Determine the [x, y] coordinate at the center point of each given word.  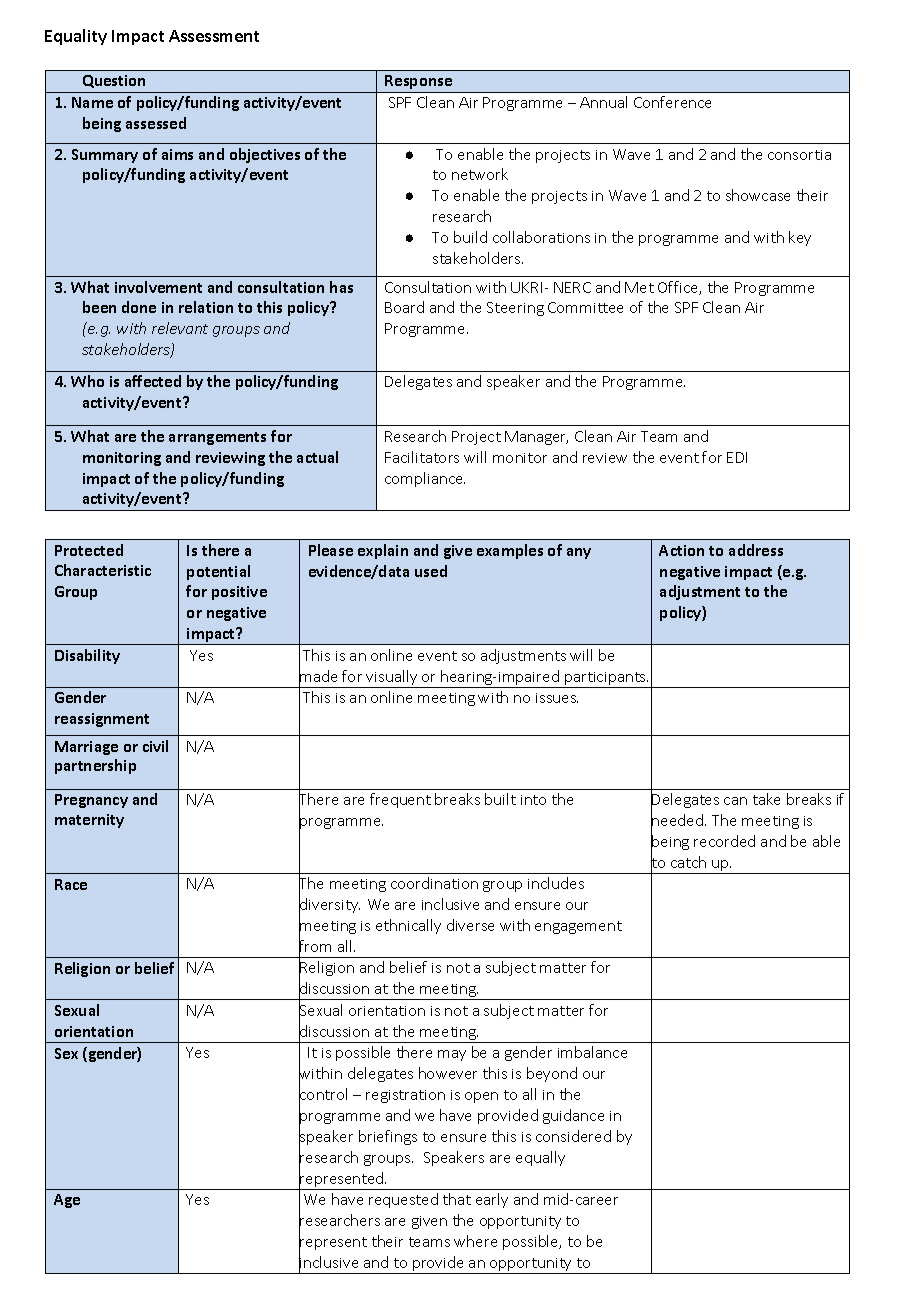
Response [418, 82]
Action [681, 550]
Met [639, 287]
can [735, 801]
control [323, 1094]
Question [114, 81]
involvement [158, 287]
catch [688, 862]
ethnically [408, 926]
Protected [89, 550]
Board [404, 307]
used [431, 571]
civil [155, 746]
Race [71, 884]
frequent [400, 800]
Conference [672, 102]
